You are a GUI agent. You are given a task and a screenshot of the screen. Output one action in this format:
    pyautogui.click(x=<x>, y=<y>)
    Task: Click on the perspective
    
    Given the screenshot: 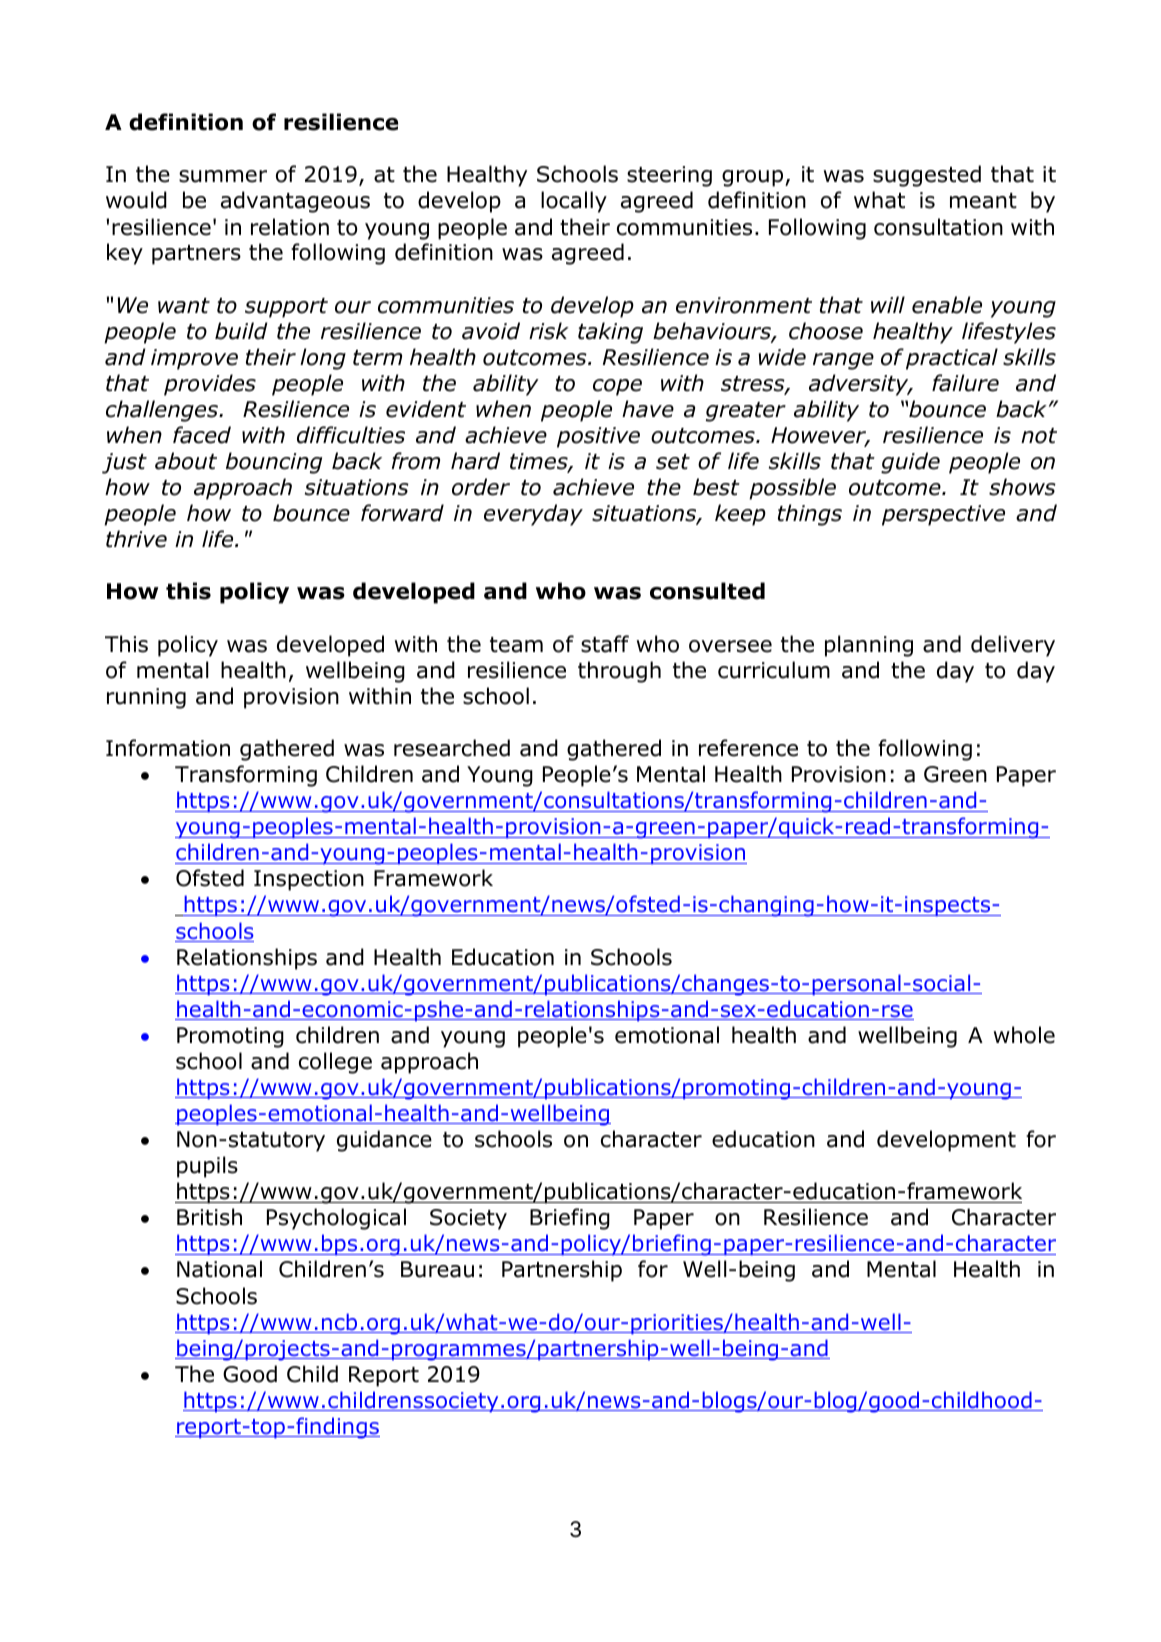 What is the action you would take?
    pyautogui.click(x=943, y=515)
